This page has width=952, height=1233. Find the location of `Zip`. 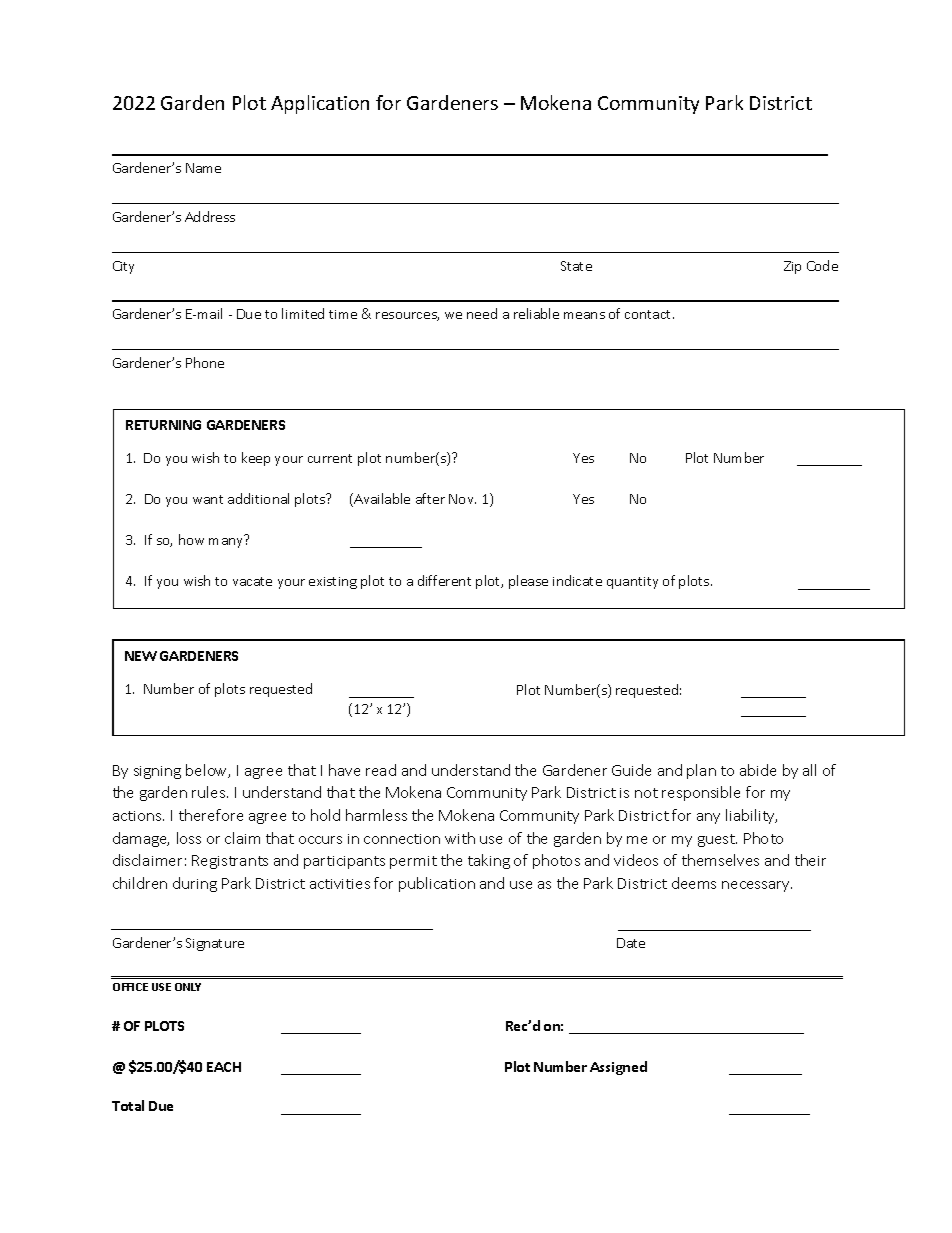

Zip is located at coordinates (792, 267).
